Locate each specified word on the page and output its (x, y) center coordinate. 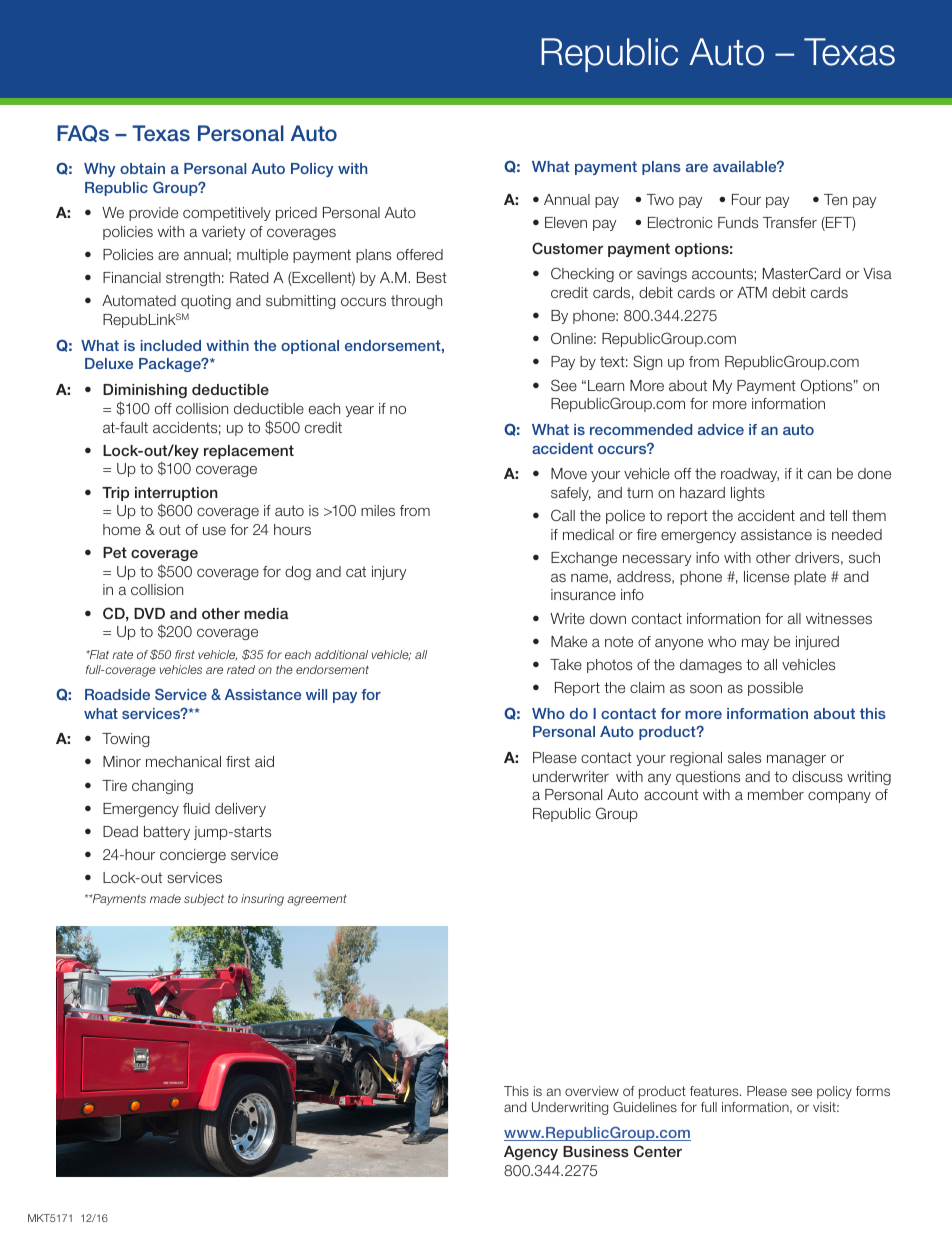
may (755, 644)
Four (746, 199)
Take (566, 664)
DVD (149, 613)
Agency (531, 1153)
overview (592, 1091)
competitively (227, 214)
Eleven (566, 222)
